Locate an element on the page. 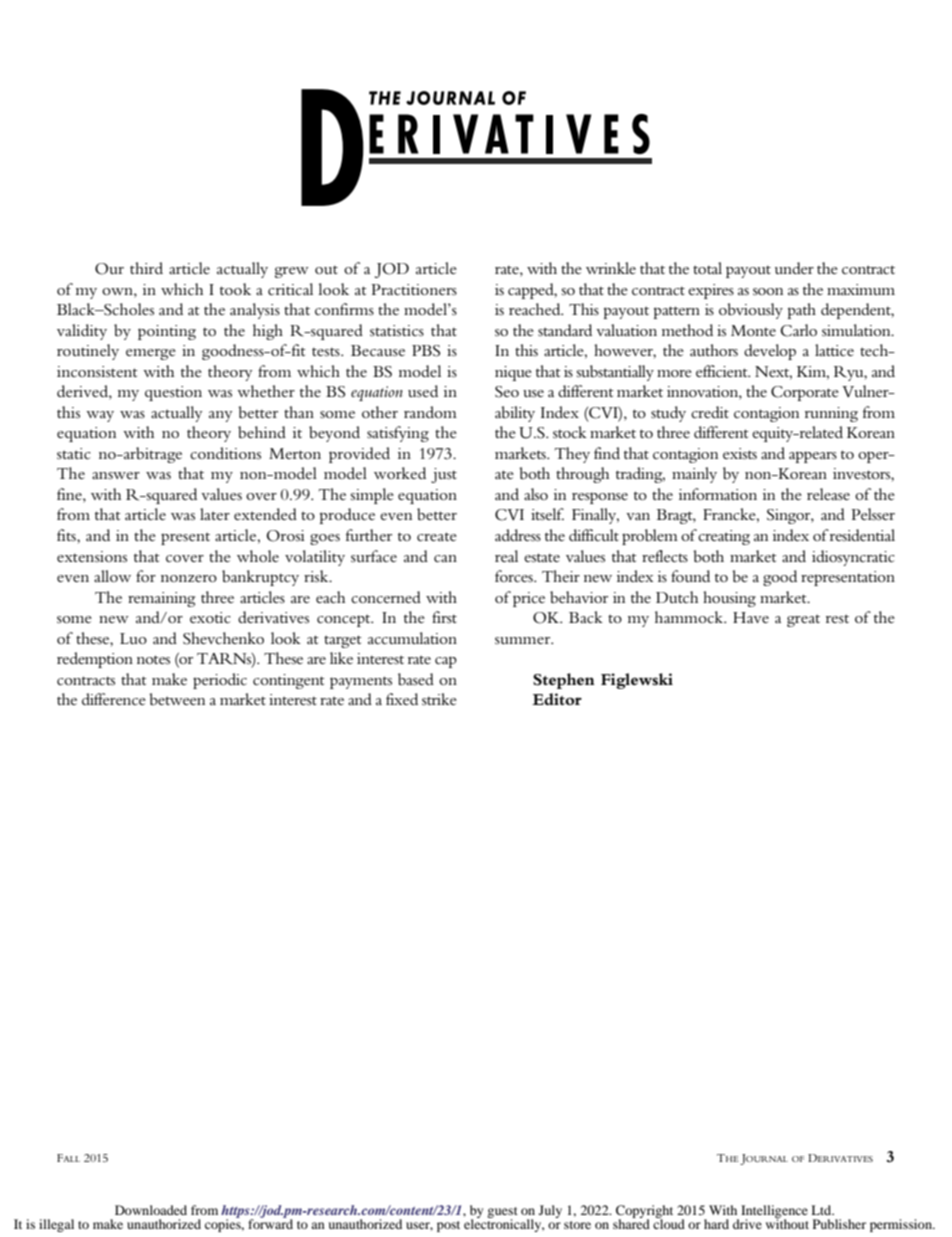 Image resolution: width=952 pixels, height=1237 pixels. strike is located at coordinates (439, 699).
